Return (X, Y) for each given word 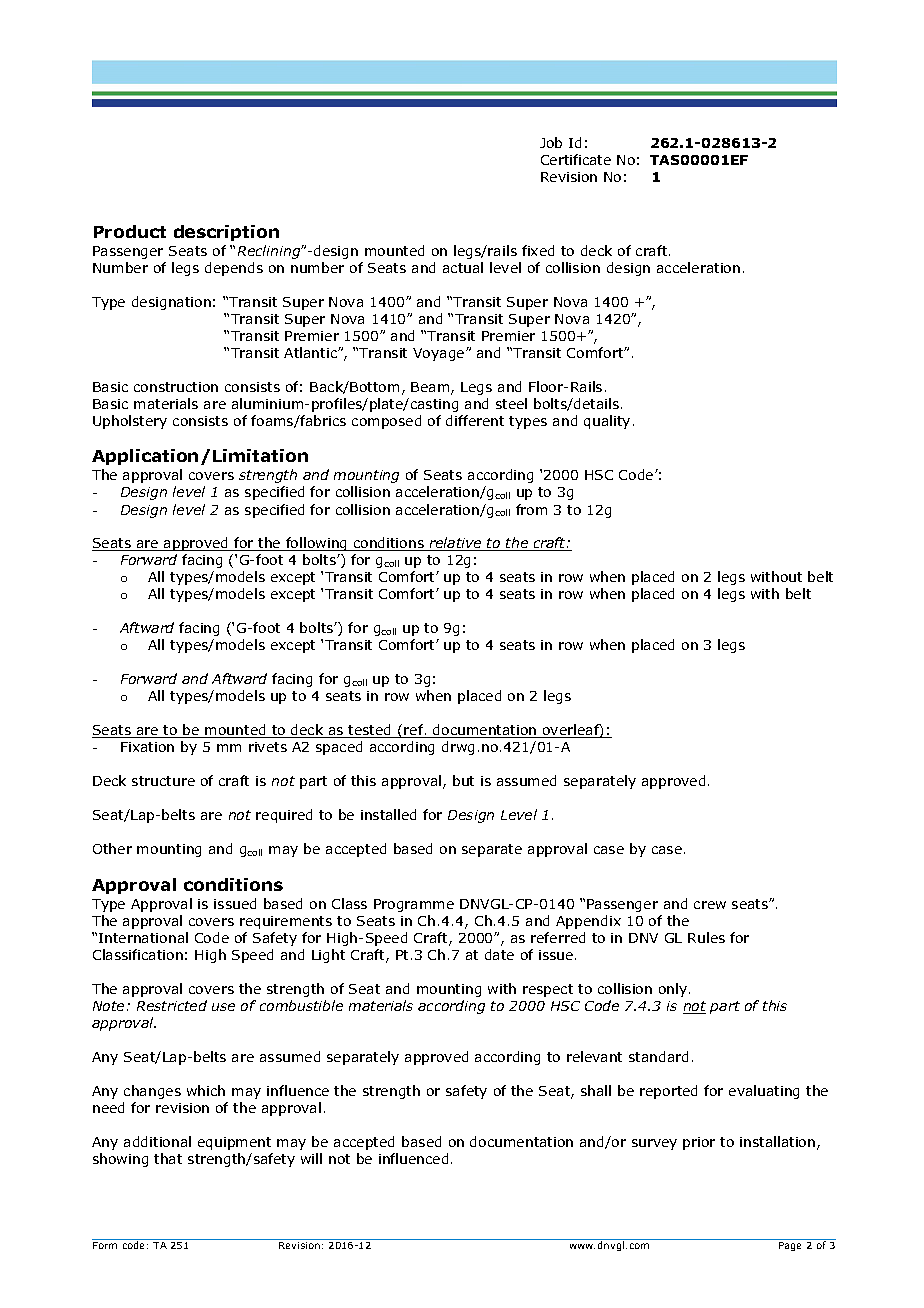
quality (607, 422)
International (143, 937)
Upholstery (130, 422)
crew (710, 905)
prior (699, 1143)
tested (370, 731)
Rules (706, 937)
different (475, 420)
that (168, 1158)
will (311, 1158)
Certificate (576, 159)
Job (551, 142)
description (226, 233)
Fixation (147, 747)
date (499, 954)
